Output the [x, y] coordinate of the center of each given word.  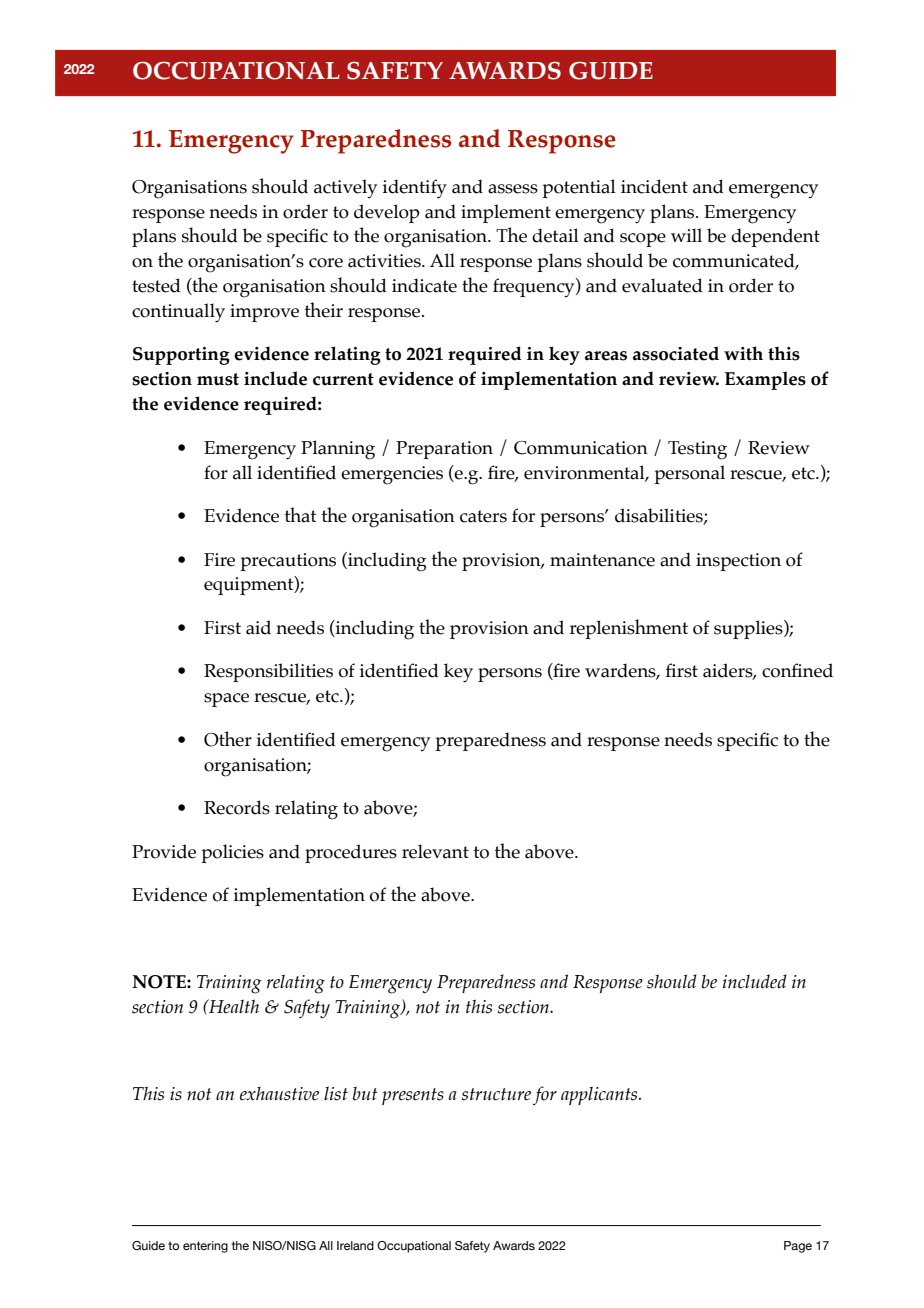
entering [205, 1247]
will [686, 235]
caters [483, 516]
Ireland [355, 1245]
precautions [288, 562]
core [326, 263]
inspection [738, 562]
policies [232, 853]
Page [798, 1247]
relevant [435, 851]
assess [513, 189]
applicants [600, 1095]
